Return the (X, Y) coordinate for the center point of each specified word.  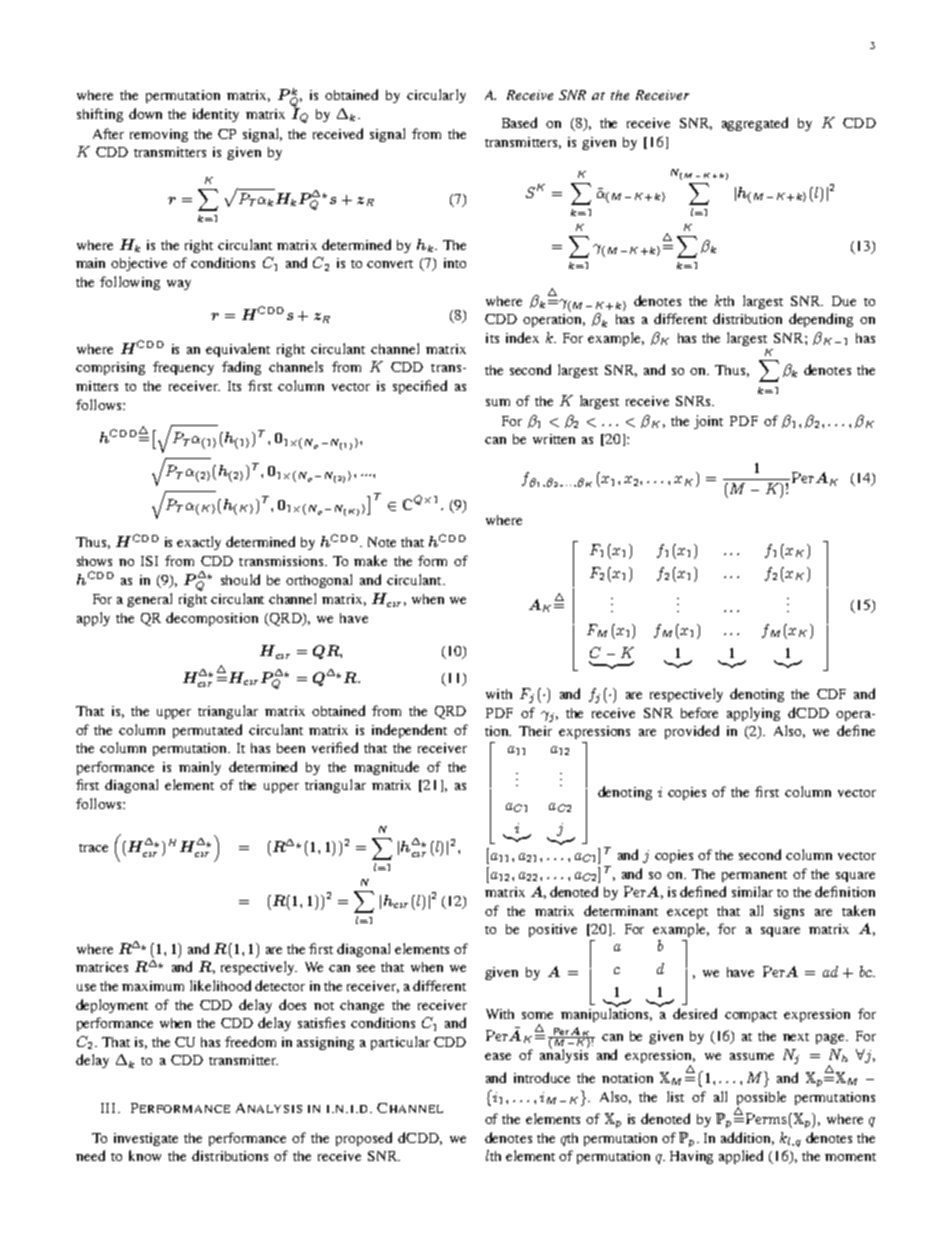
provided (692, 732)
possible (761, 1098)
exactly (199, 543)
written (554, 439)
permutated (207, 731)
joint (708, 422)
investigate (146, 1139)
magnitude (386, 768)
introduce (542, 1077)
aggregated (755, 124)
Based (519, 122)
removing (159, 135)
